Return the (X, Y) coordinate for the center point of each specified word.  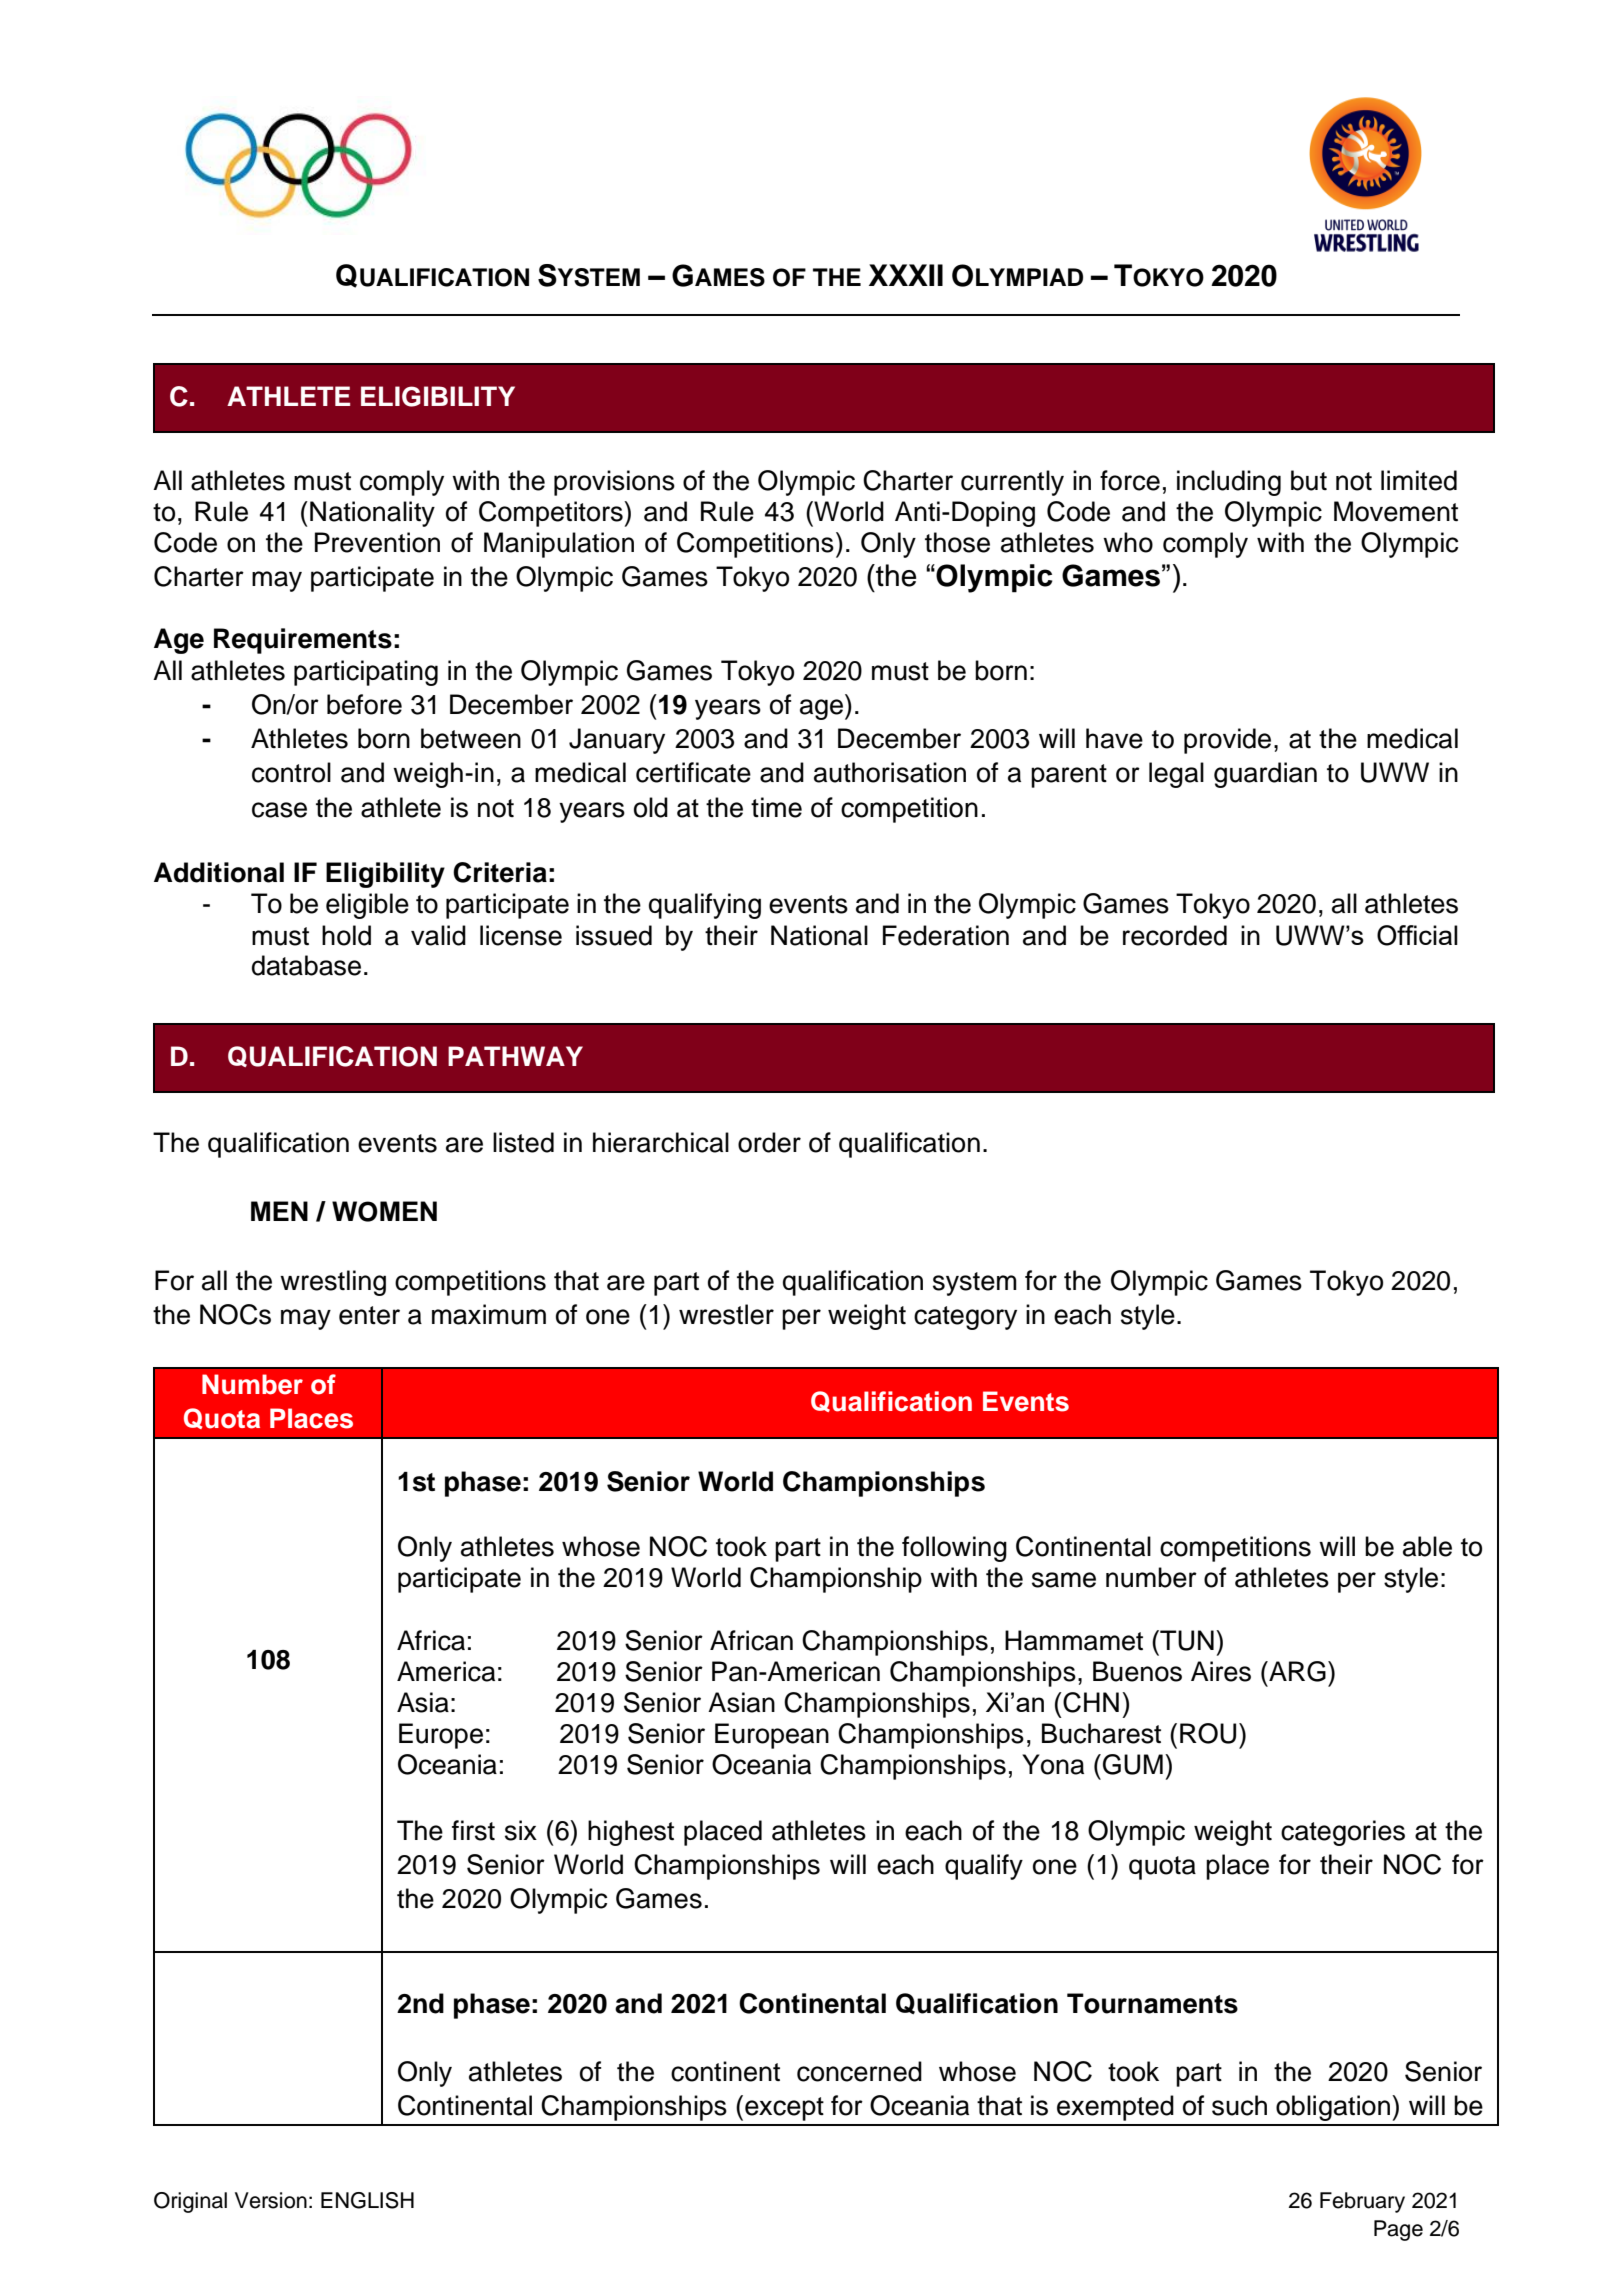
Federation (946, 935)
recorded (1175, 935)
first (473, 1830)
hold (346, 935)
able (1427, 1546)
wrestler (726, 1314)
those (957, 542)
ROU (1208, 1733)
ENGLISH (367, 2200)
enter (369, 1315)
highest (631, 1833)
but (1309, 480)
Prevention (377, 542)
